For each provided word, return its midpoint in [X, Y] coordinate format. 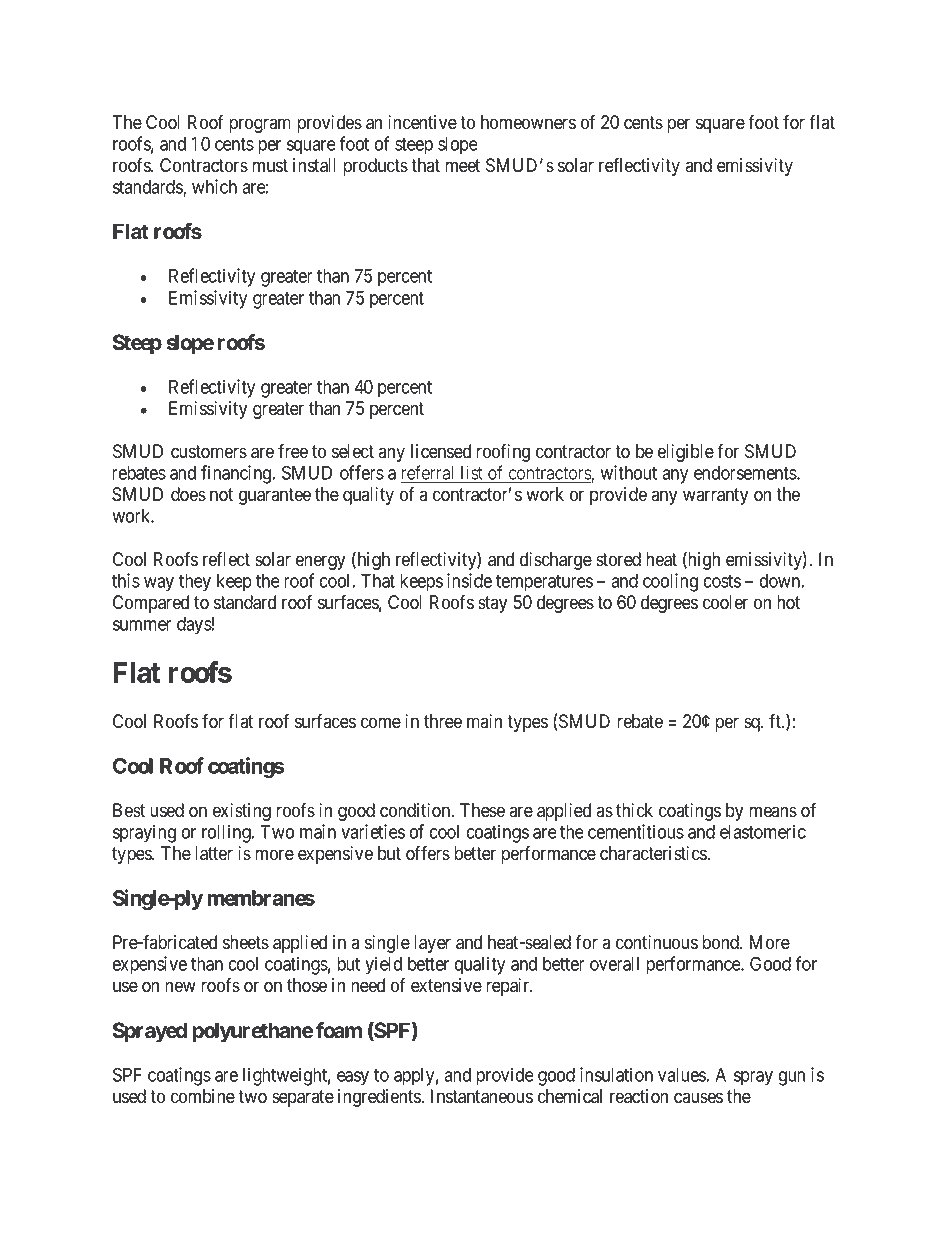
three [443, 721]
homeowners [528, 122]
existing [242, 812]
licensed [441, 451]
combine [203, 1096]
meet [462, 166]
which [214, 186]
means [773, 812]
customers [209, 452]
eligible [686, 453]
